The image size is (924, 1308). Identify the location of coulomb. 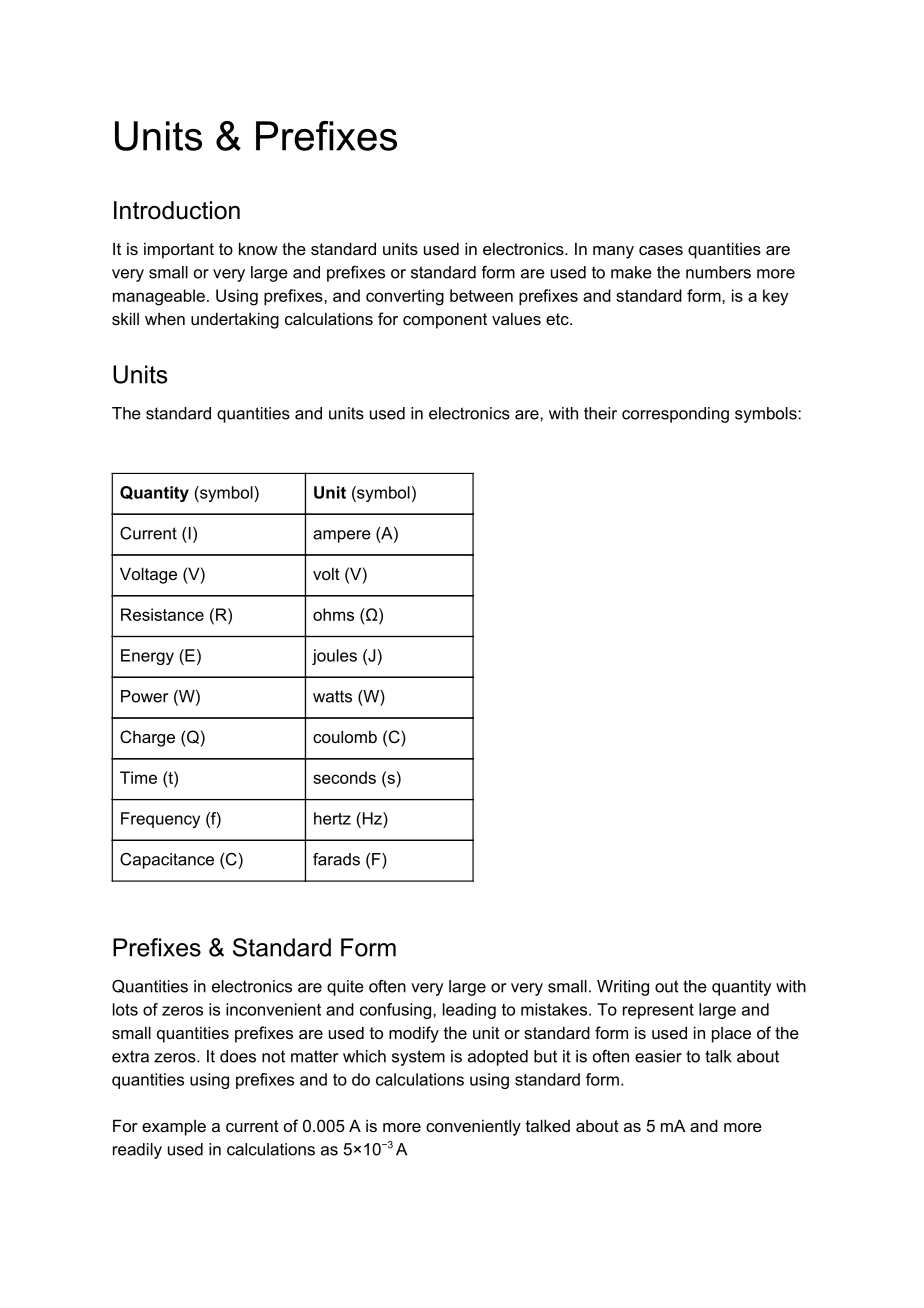
(345, 736).
